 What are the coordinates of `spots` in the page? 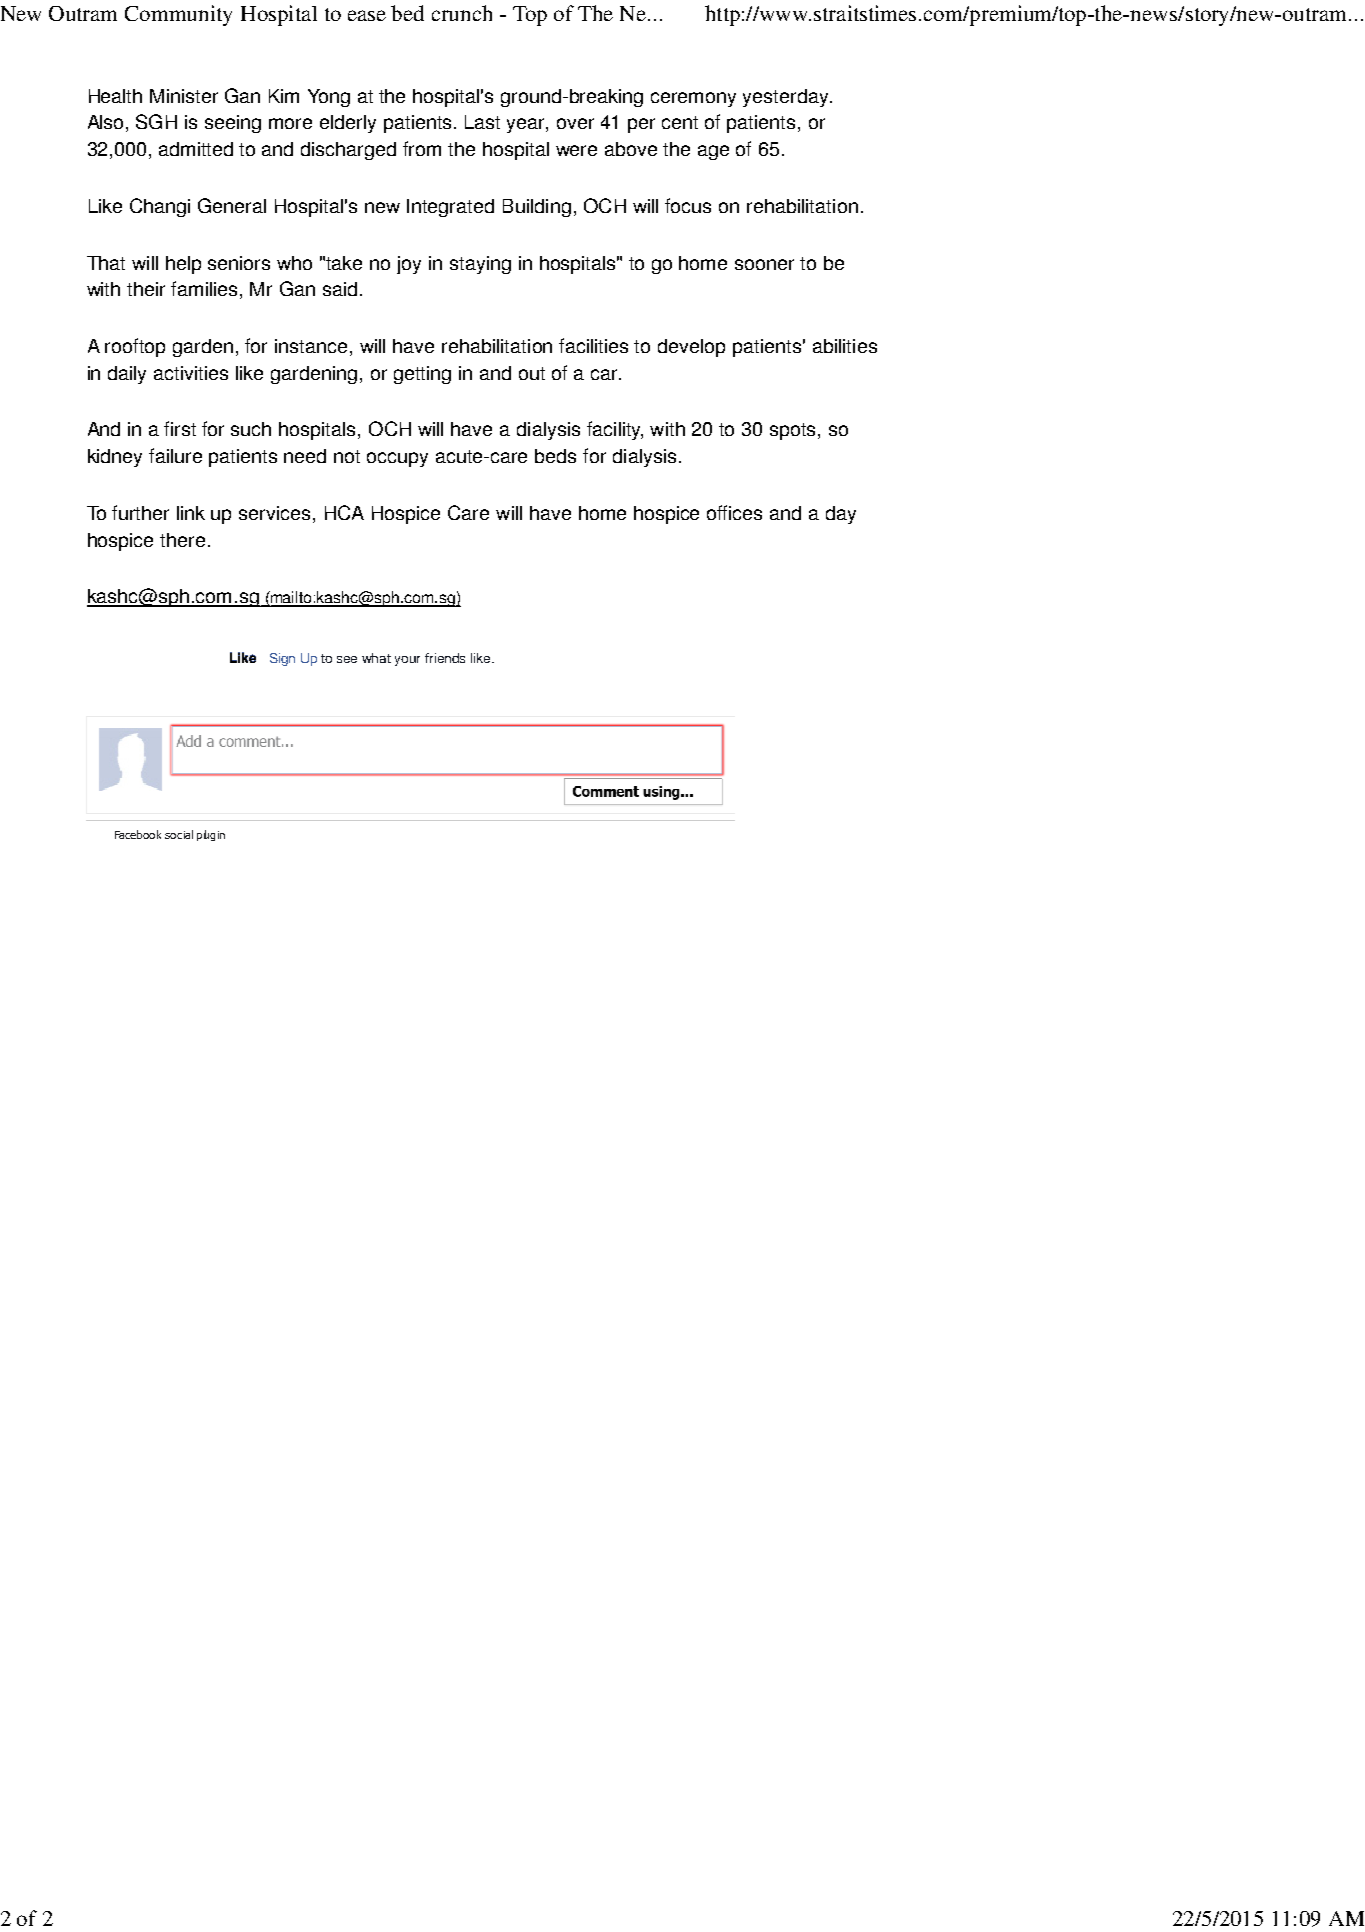 It's located at (794, 431).
